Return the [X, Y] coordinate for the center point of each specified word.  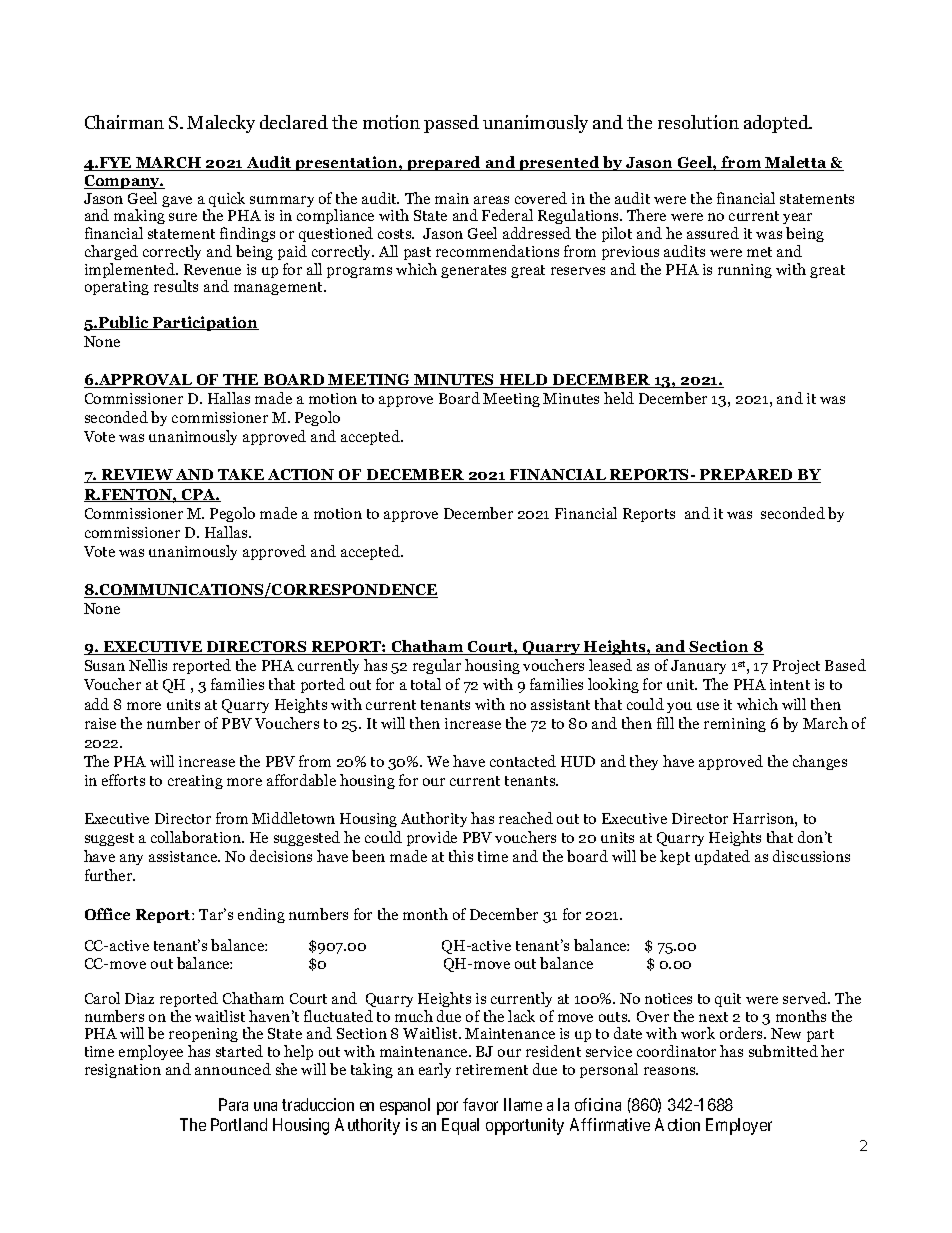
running [745, 271]
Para [233, 1104]
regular [437, 666]
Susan [105, 665]
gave [177, 201]
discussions [811, 856]
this [461, 856]
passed [451, 124]
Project [796, 667]
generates [473, 271]
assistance [184, 856]
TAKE [241, 476]
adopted [777, 124]
